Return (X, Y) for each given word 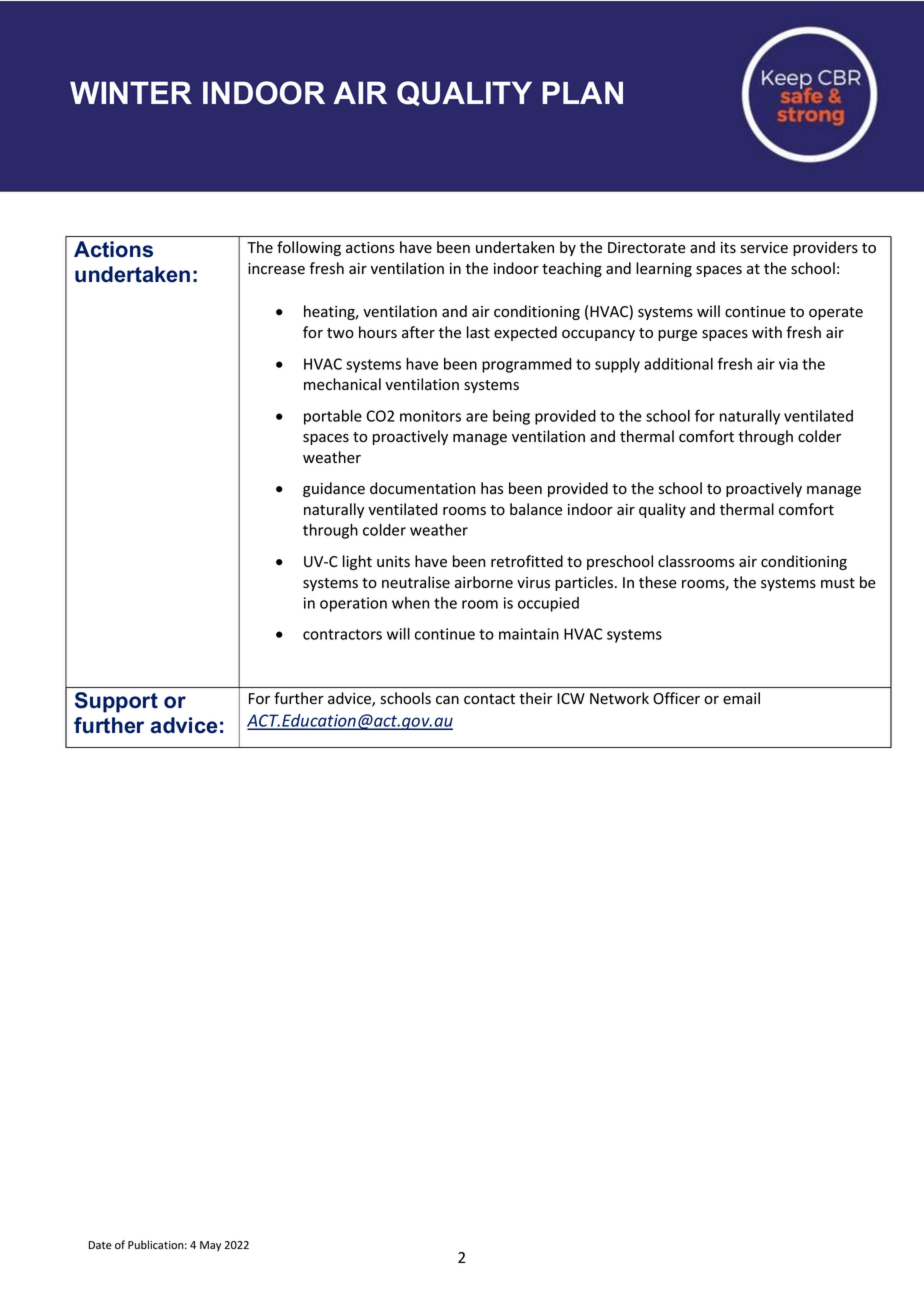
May (210, 1246)
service (764, 248)
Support (116, 702)
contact (489, 699)
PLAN (582, 92)
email (741, 698)
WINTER (131, 92)
